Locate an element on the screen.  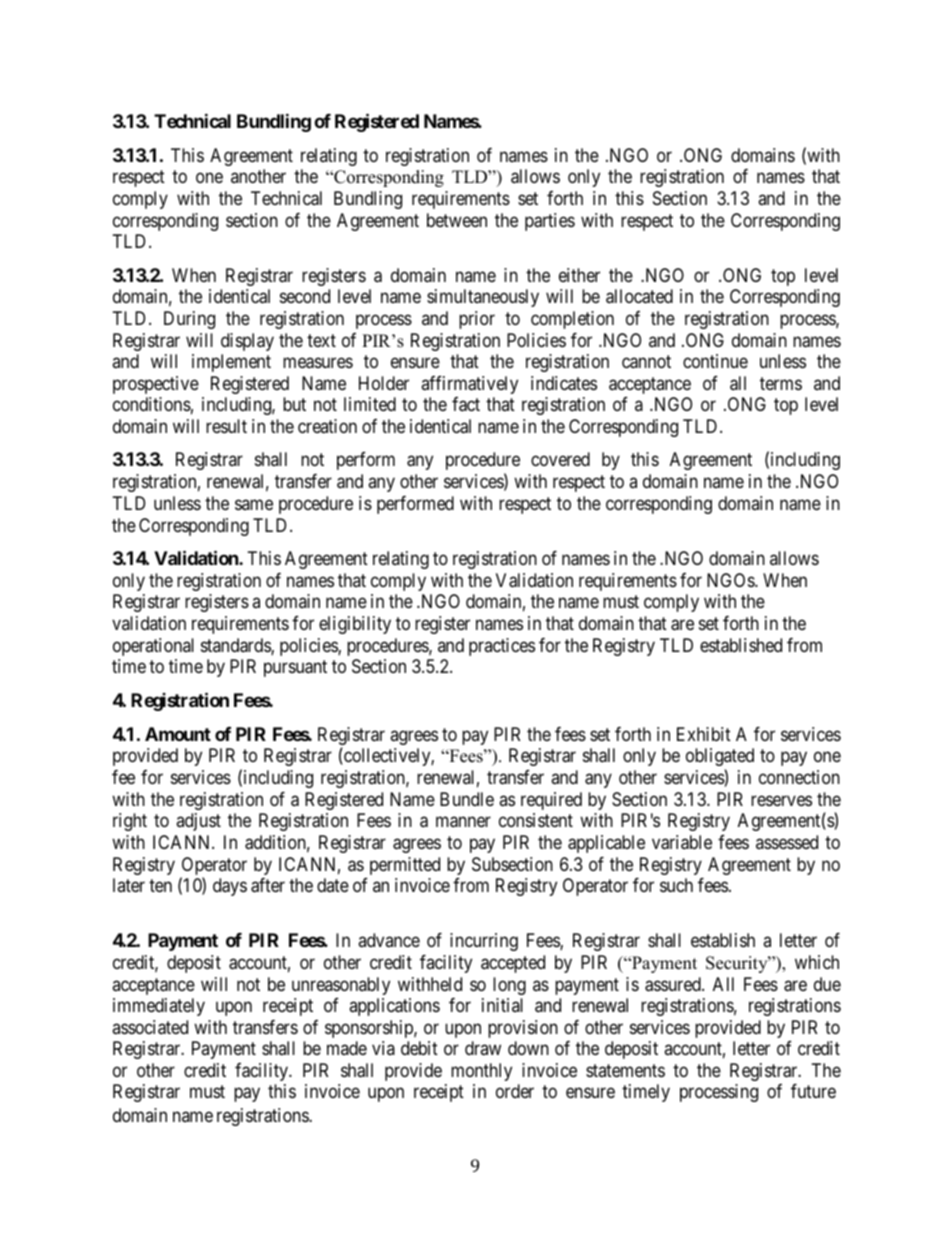
monthly is located at coordinates (481, 1072).
